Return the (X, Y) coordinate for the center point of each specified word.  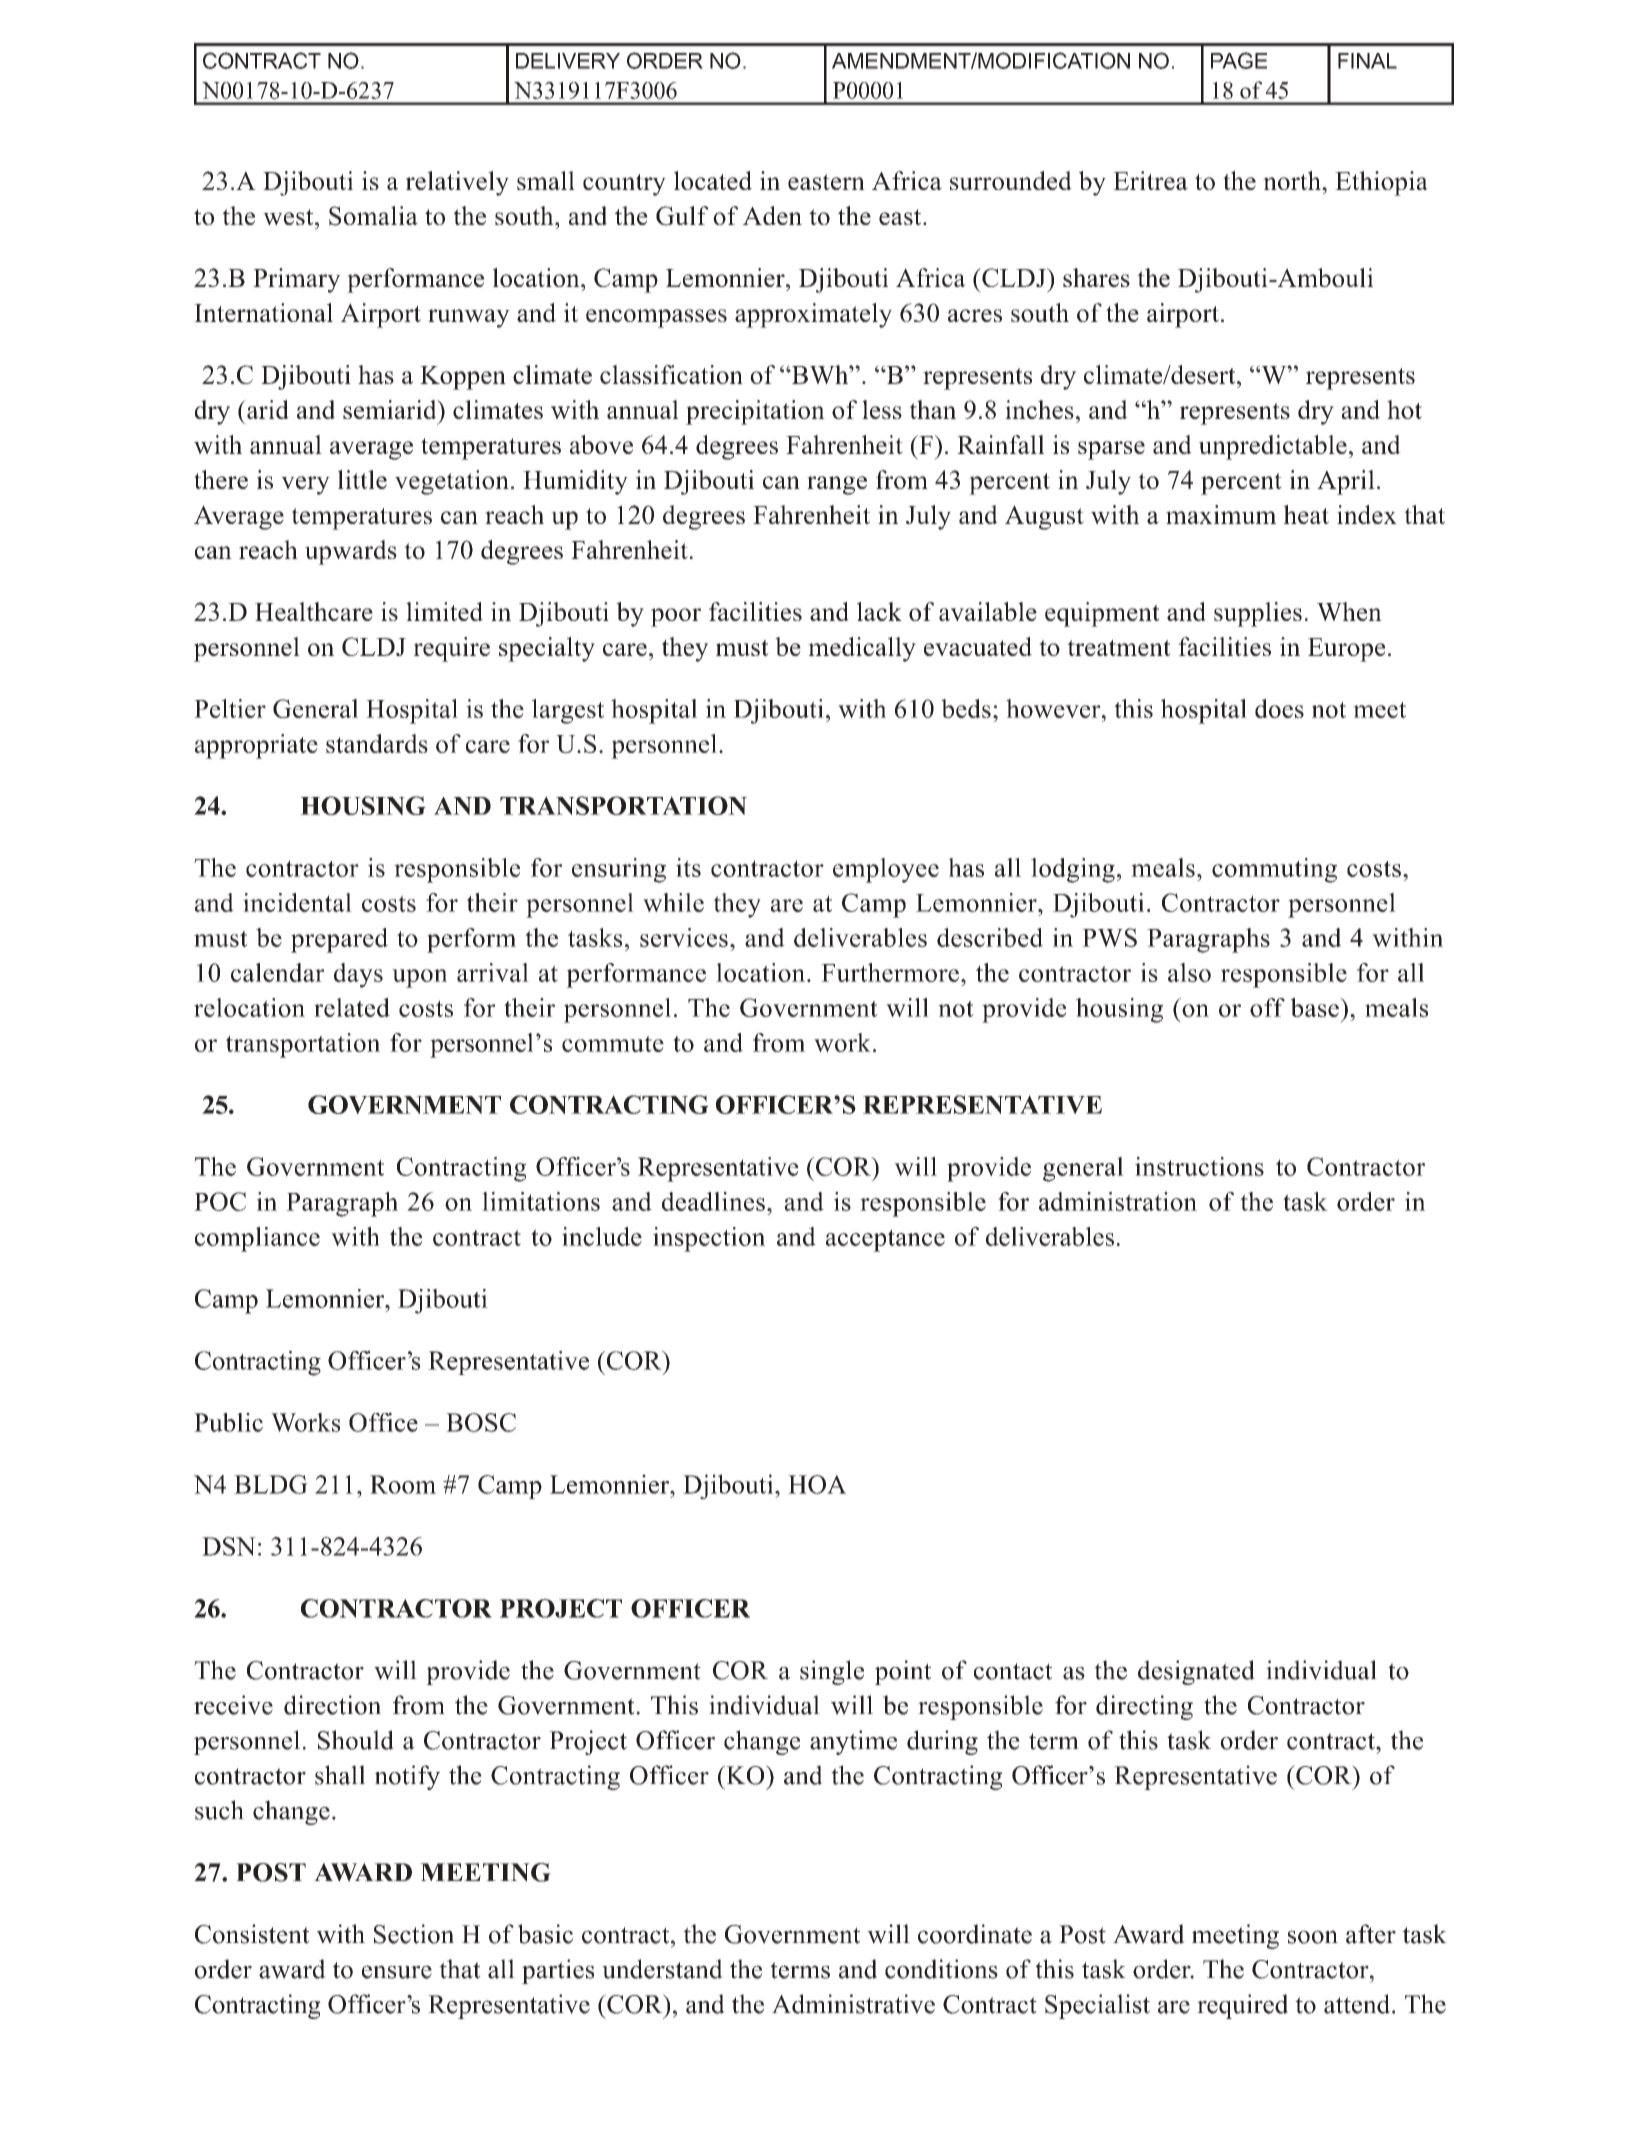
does (1279, 708)
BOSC (481, 1422)
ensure (397, 1972)
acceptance (885, 1241)
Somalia (373, 216)
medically (862, 649)
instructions (1199, 1166)
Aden (772, 215)
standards (377, 743)
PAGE (1239, 60)
